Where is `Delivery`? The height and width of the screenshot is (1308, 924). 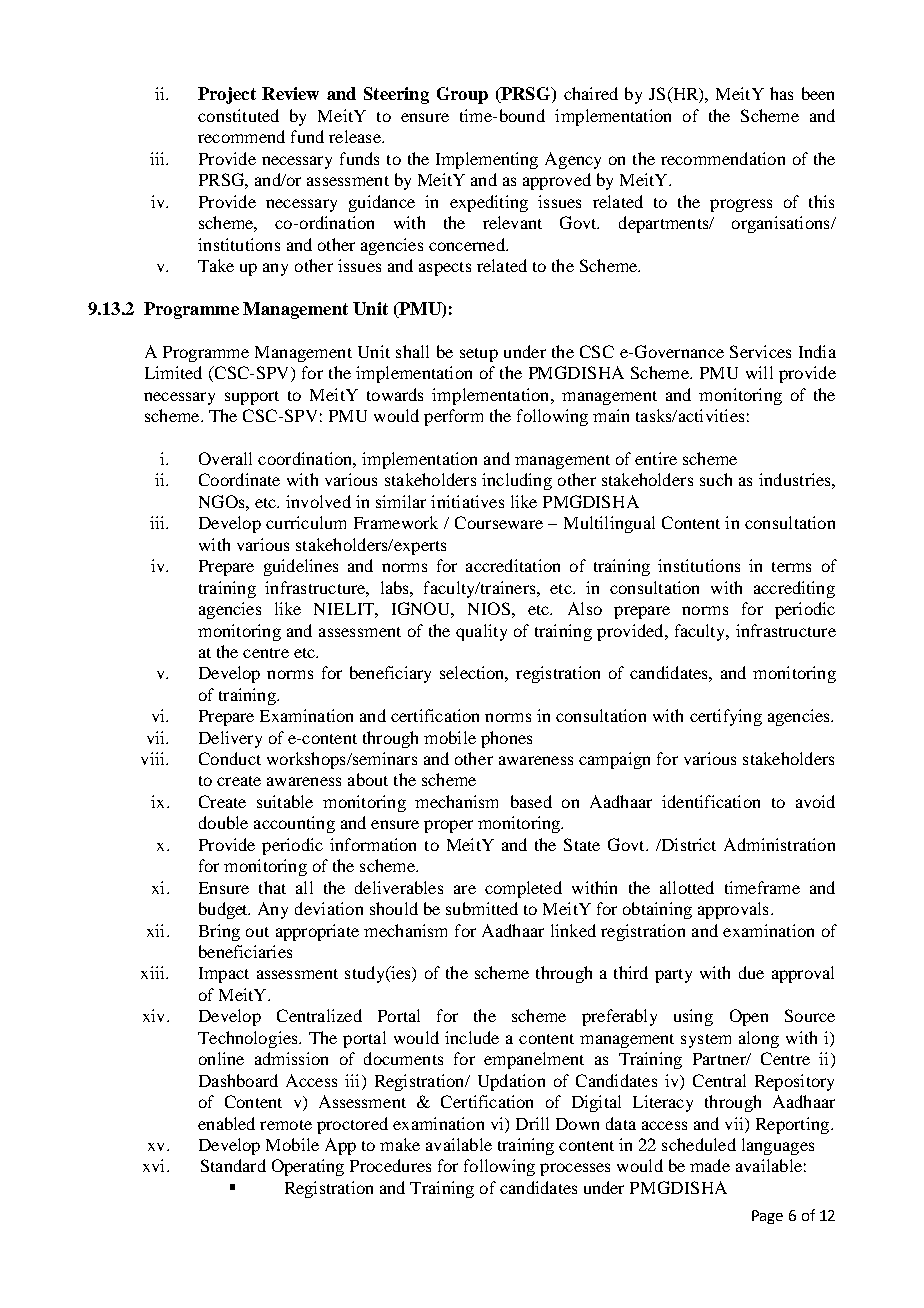
Delivery is located at coordinates (230, 739).
